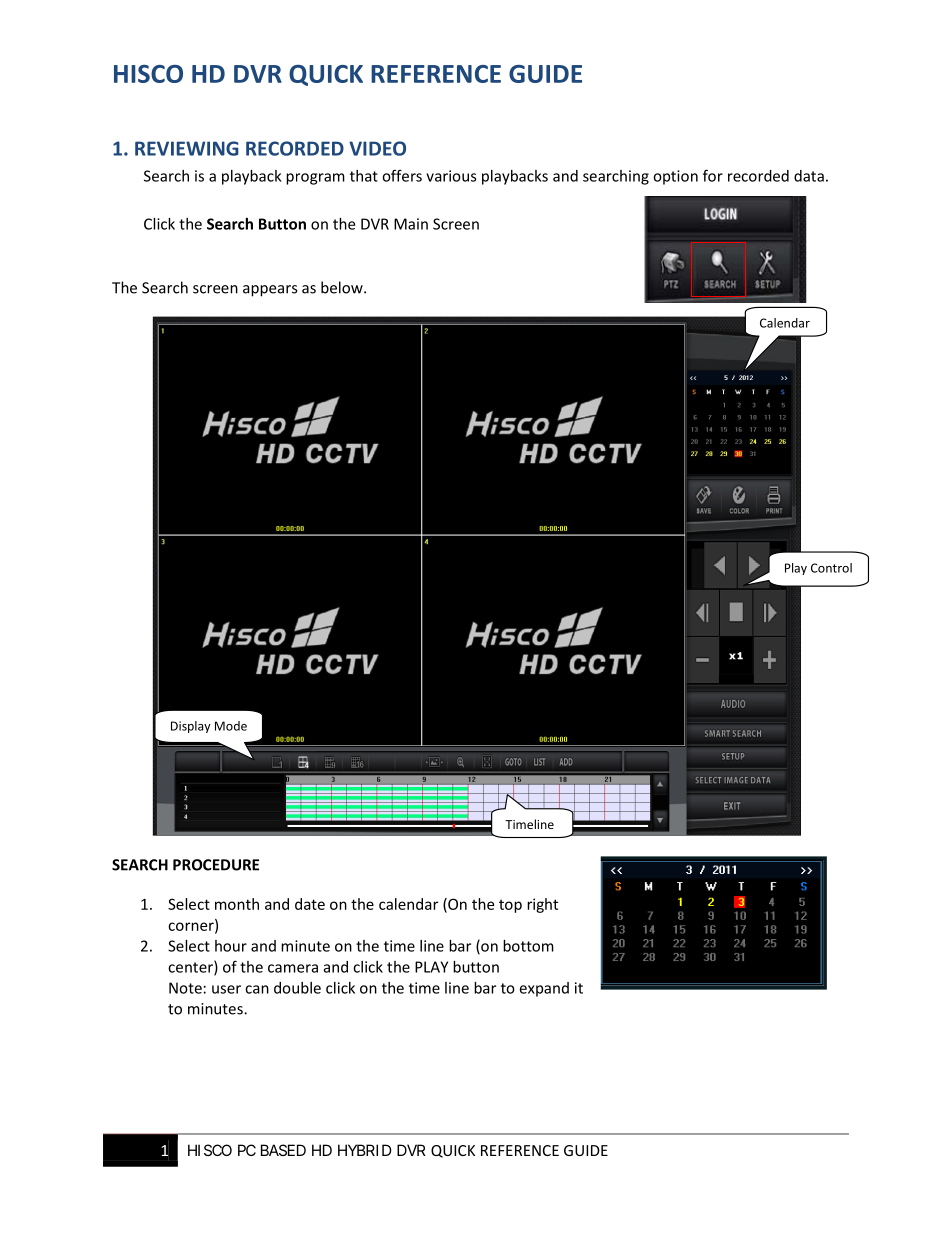  What do you see at coordinates (283, 1150) in the page?
I see `BASED` at bounding box center [283, 1150].
